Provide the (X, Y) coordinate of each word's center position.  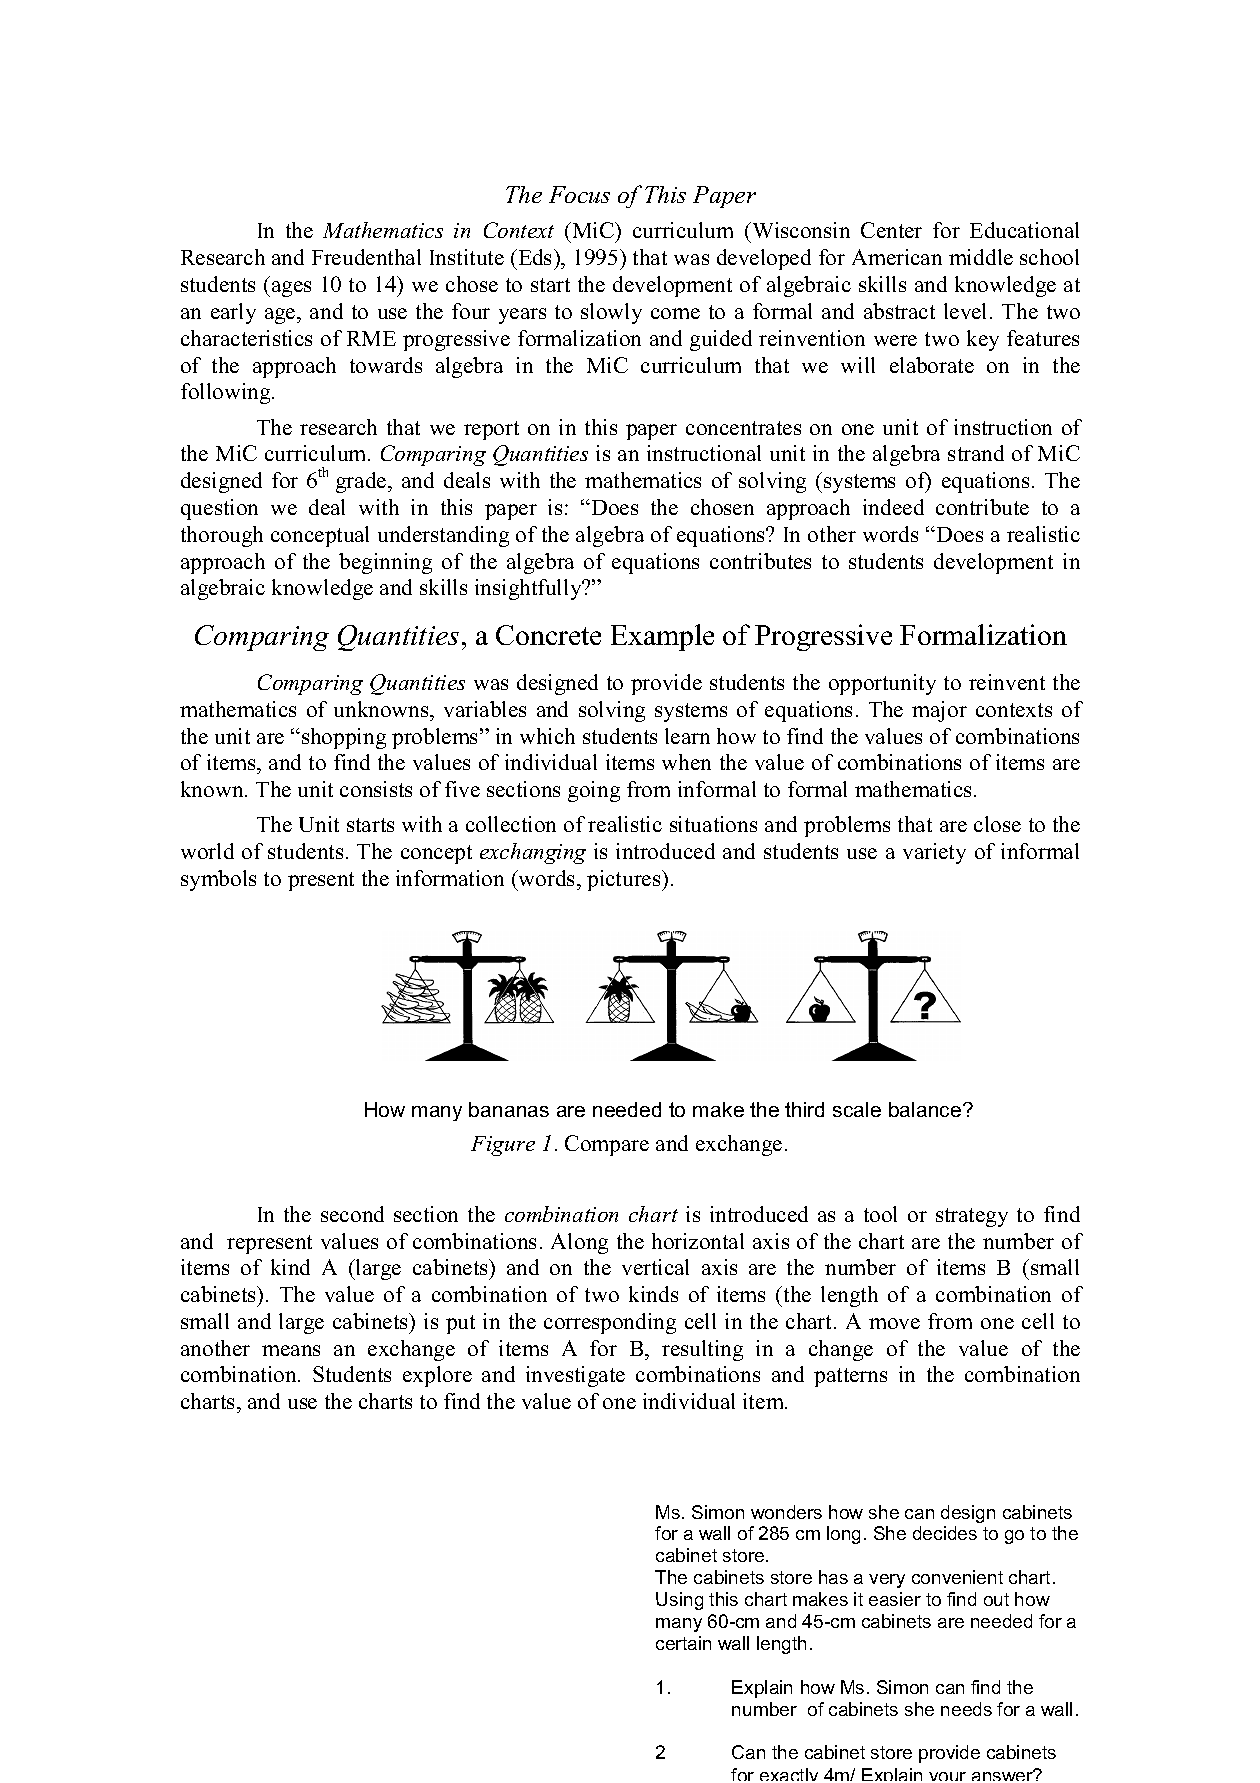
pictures (625, 880)
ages (291, 289)
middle (981, 257)
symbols (218, 880)
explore (437, 1376)
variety (934, 853)
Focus (579, 194)
